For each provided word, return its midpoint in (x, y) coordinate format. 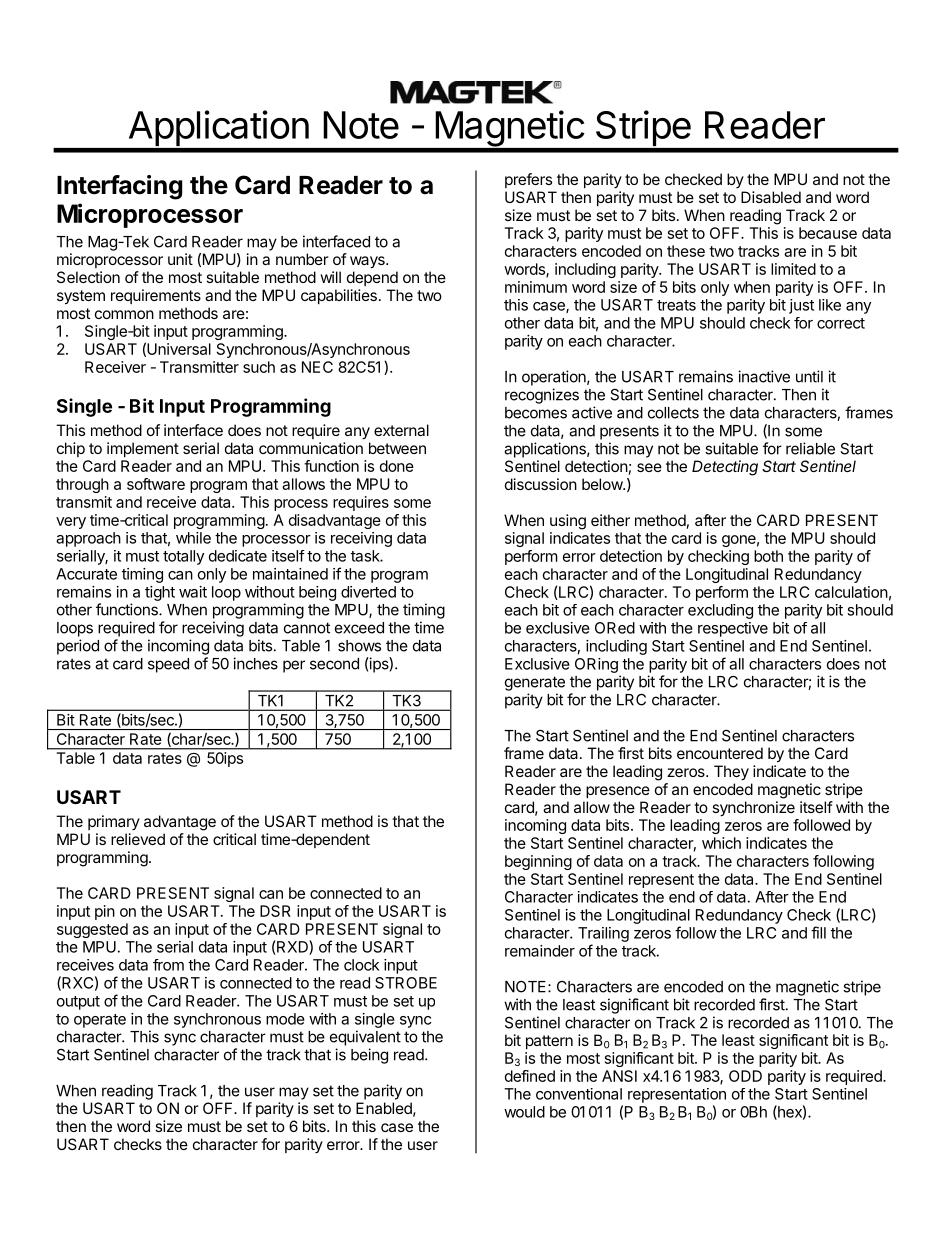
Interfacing (119, 187)
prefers (528, 180)
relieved (138, 839)
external (401, 430)
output (78, 1003)
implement (143, 449)
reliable (810, 448)
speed (168, 665)
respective (733, 629)
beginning (538, 862)
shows (359, 646)
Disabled (771, 197)
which (721, 843)
